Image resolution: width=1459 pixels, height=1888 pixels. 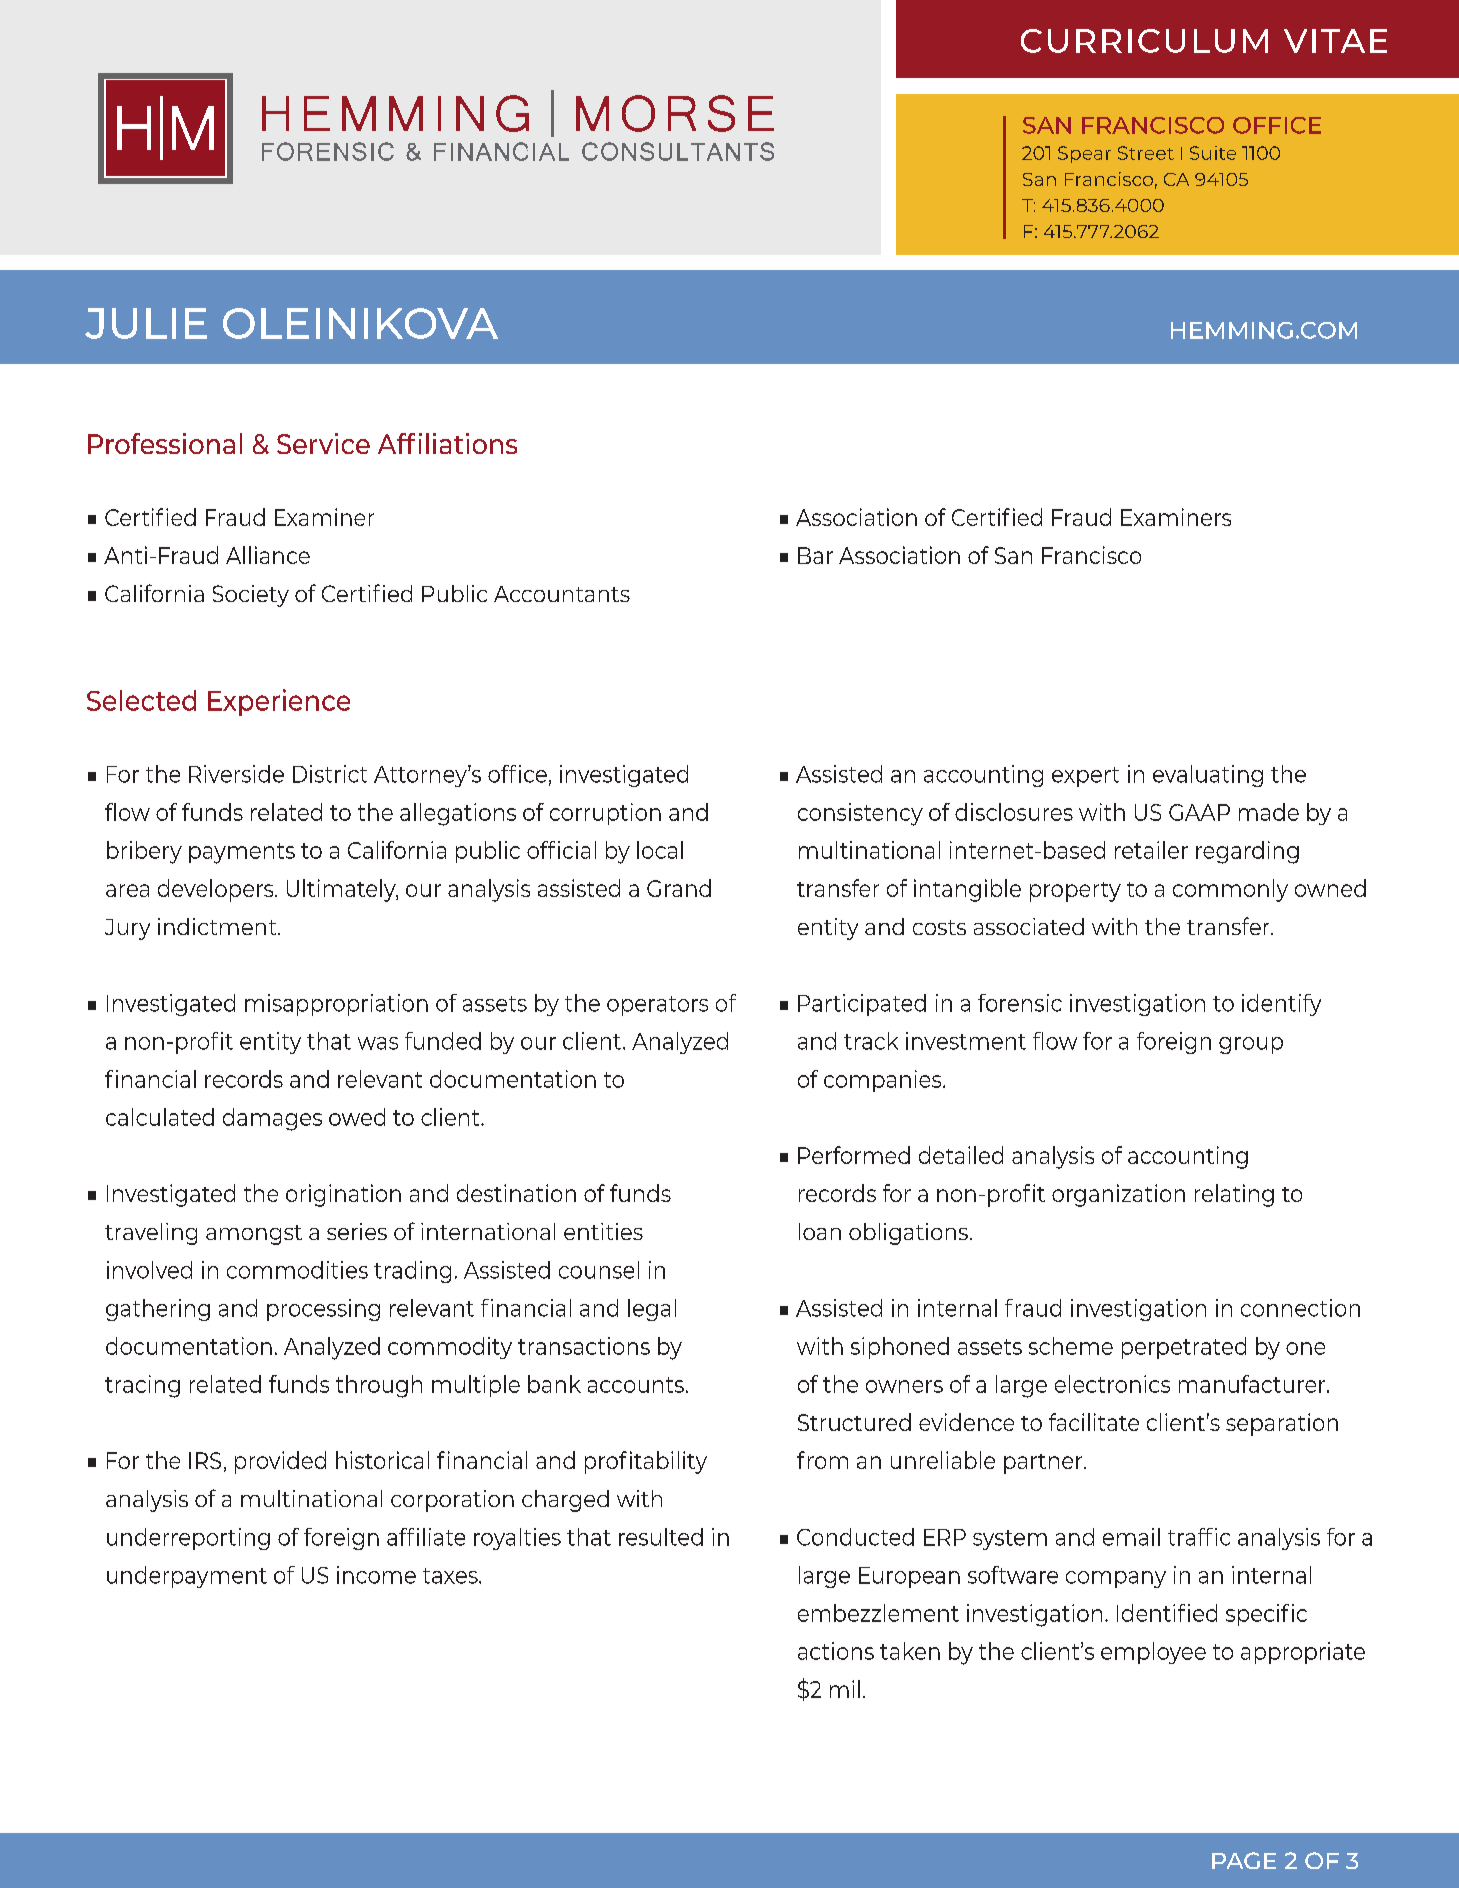 What do you see at coordinates (187, 1577) in the document?
I see `underpayment` at bounding box center [187, 1577].
